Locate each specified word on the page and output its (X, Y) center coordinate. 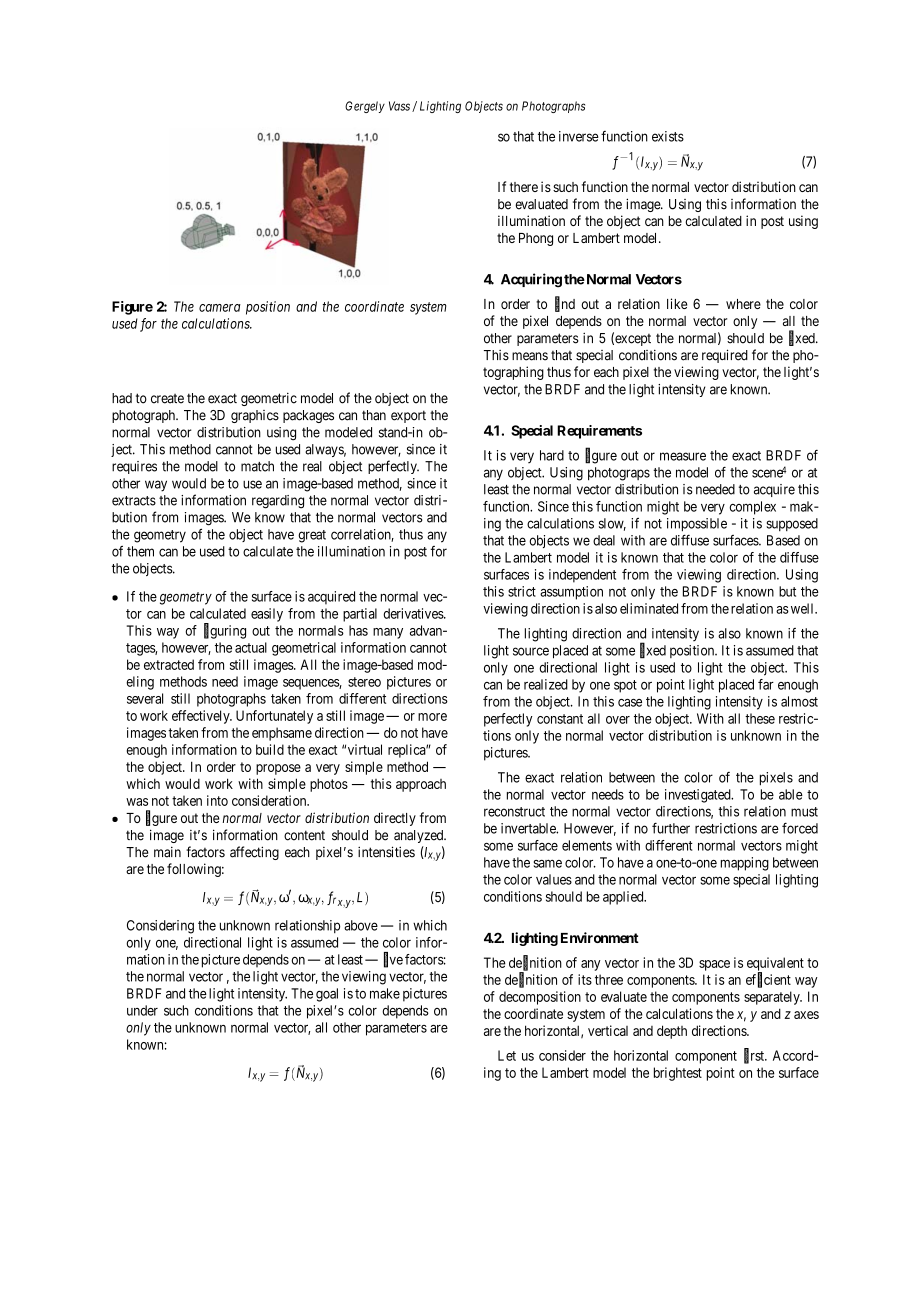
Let (507, 1055)
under (142, 1010)
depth (672, 1032)
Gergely (365, 107)
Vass (399, 106)
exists (668, 136)
